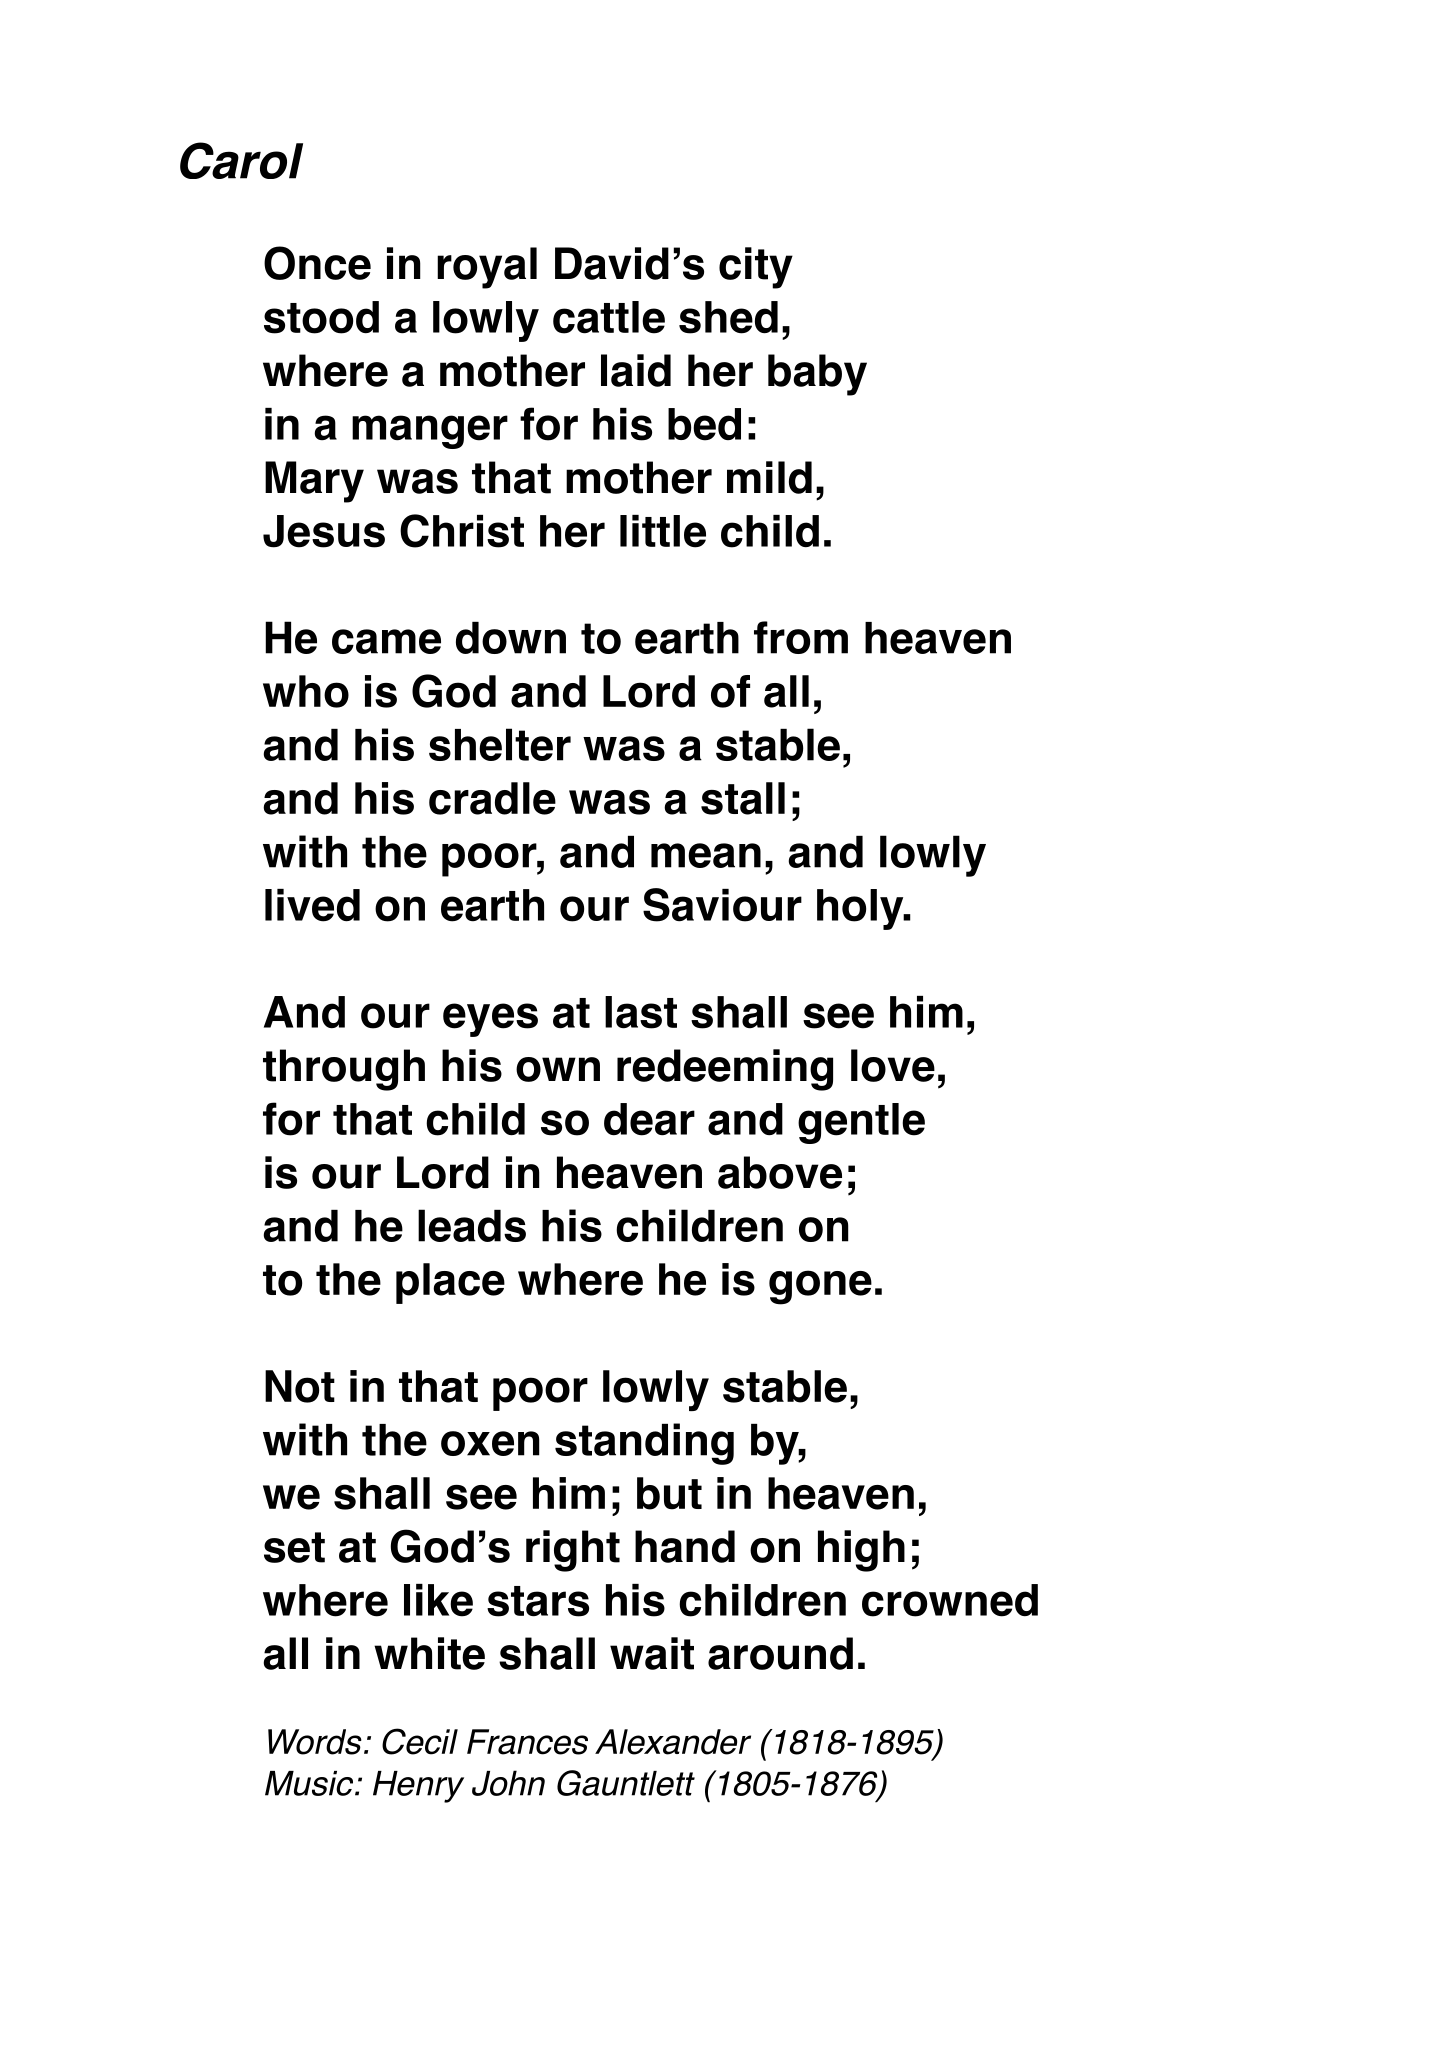  I want to click on last, so click(641, 1012).
